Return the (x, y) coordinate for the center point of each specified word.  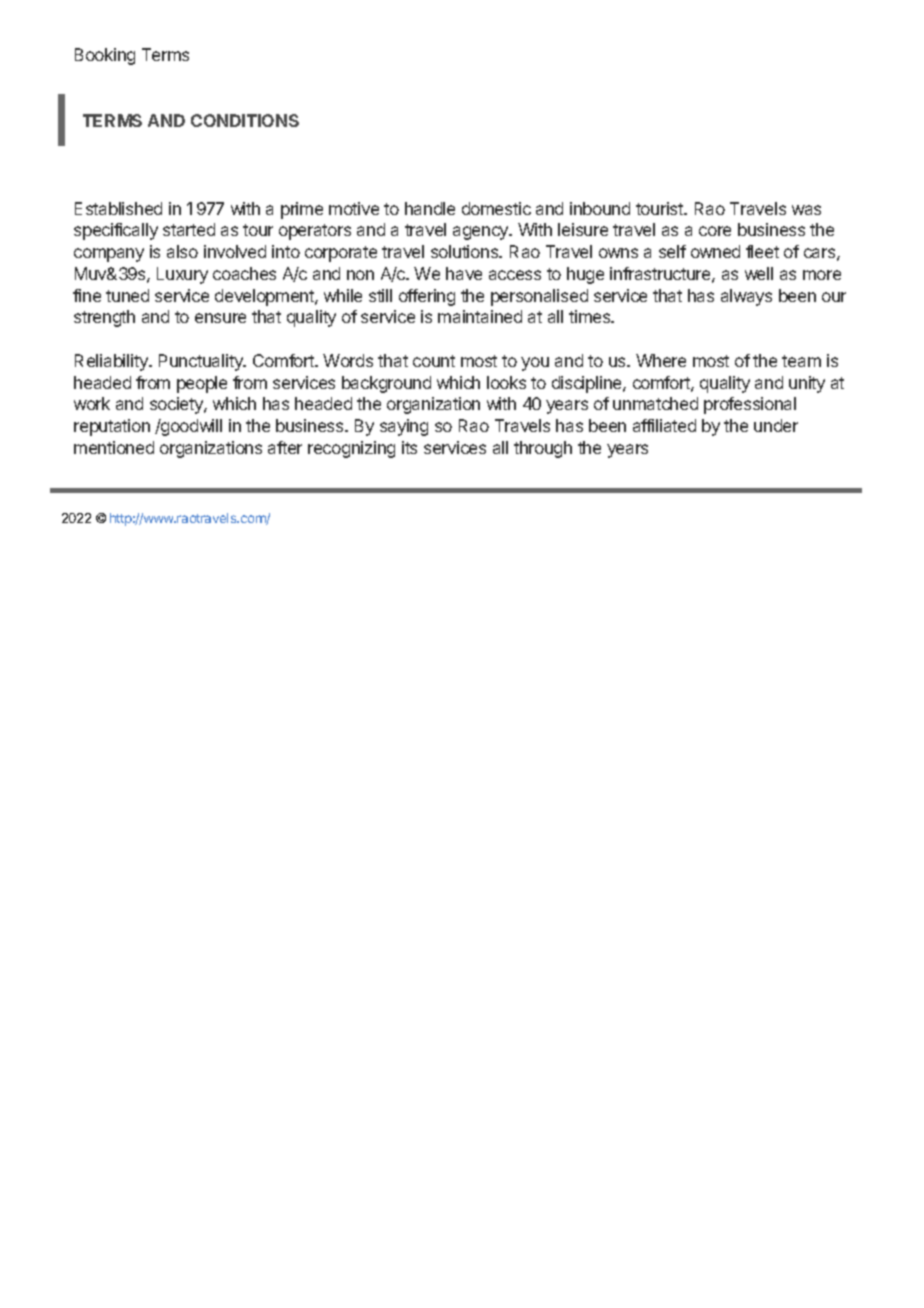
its (409, 447)
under (776, 425)
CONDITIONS (245, 120)
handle (430, 208)
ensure (220, 318)
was (806, 210)
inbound (600, 208)
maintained (480, 316)
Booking (105, 56)
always (746, 297)
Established (118, 208)
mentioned (114, 447)
